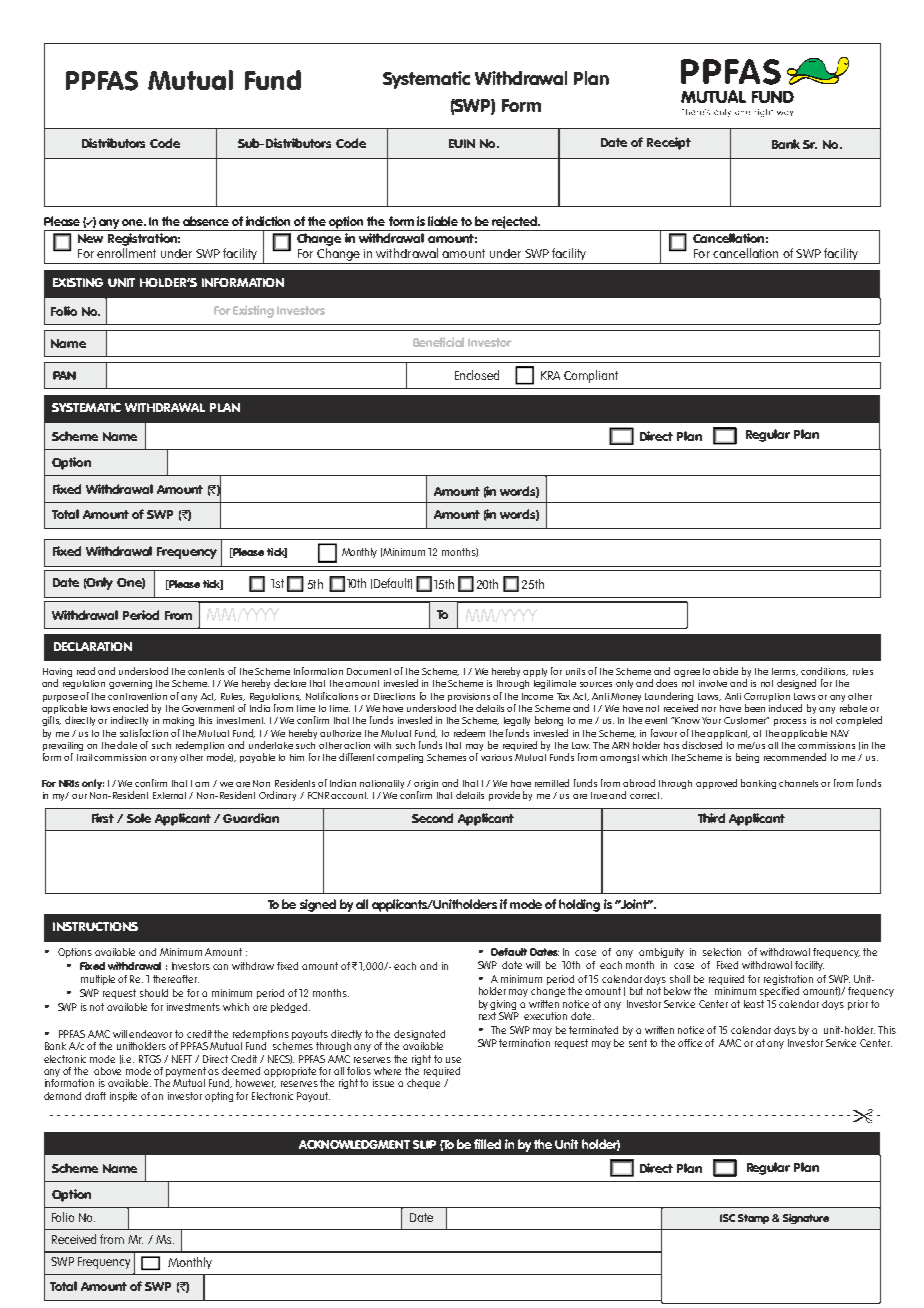  Describe the element at coordinates (64, 375) in the screenshot. I see `PAN` at that location.
